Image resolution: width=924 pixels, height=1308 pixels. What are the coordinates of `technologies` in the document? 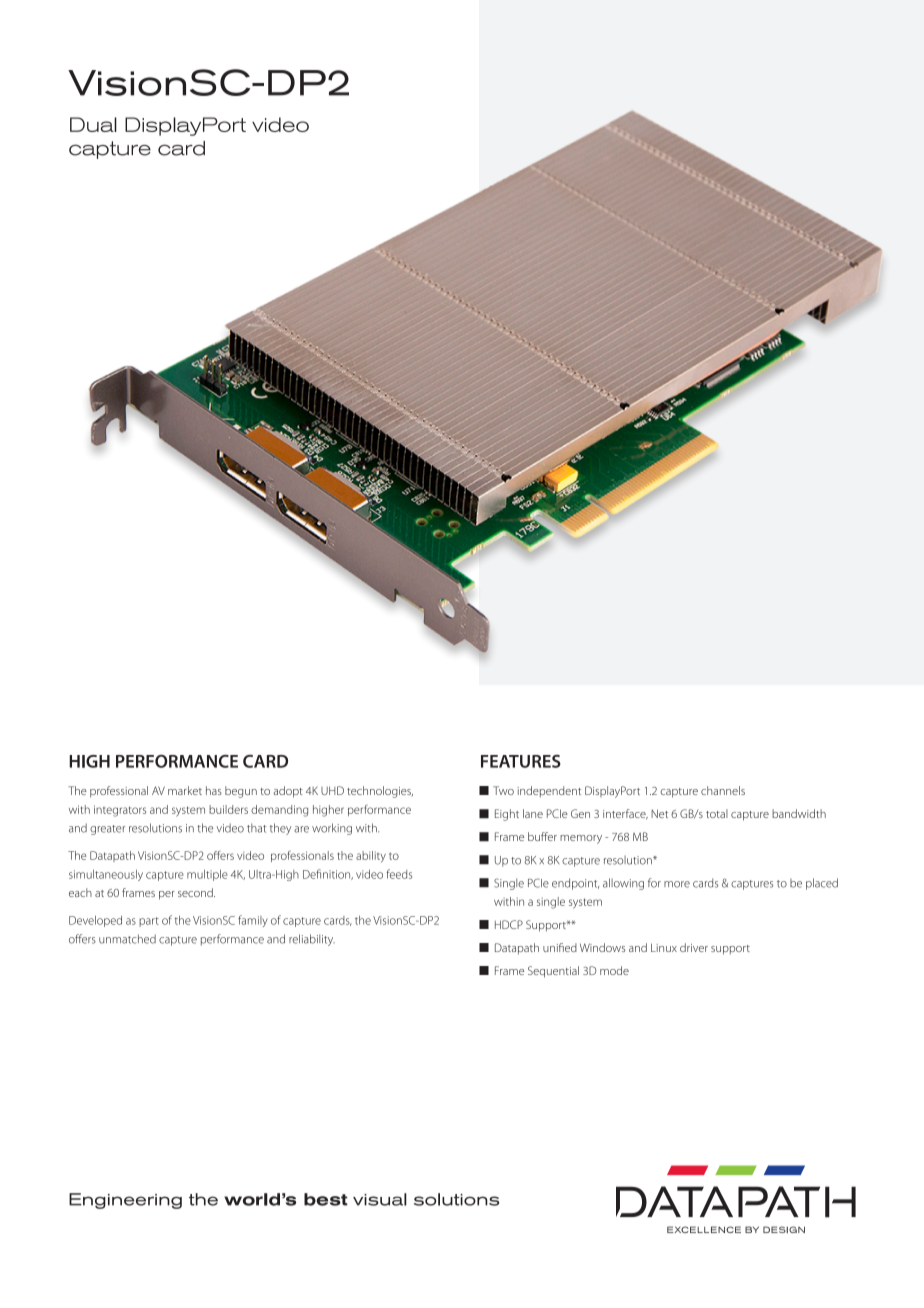 It's located at (380, 792).
